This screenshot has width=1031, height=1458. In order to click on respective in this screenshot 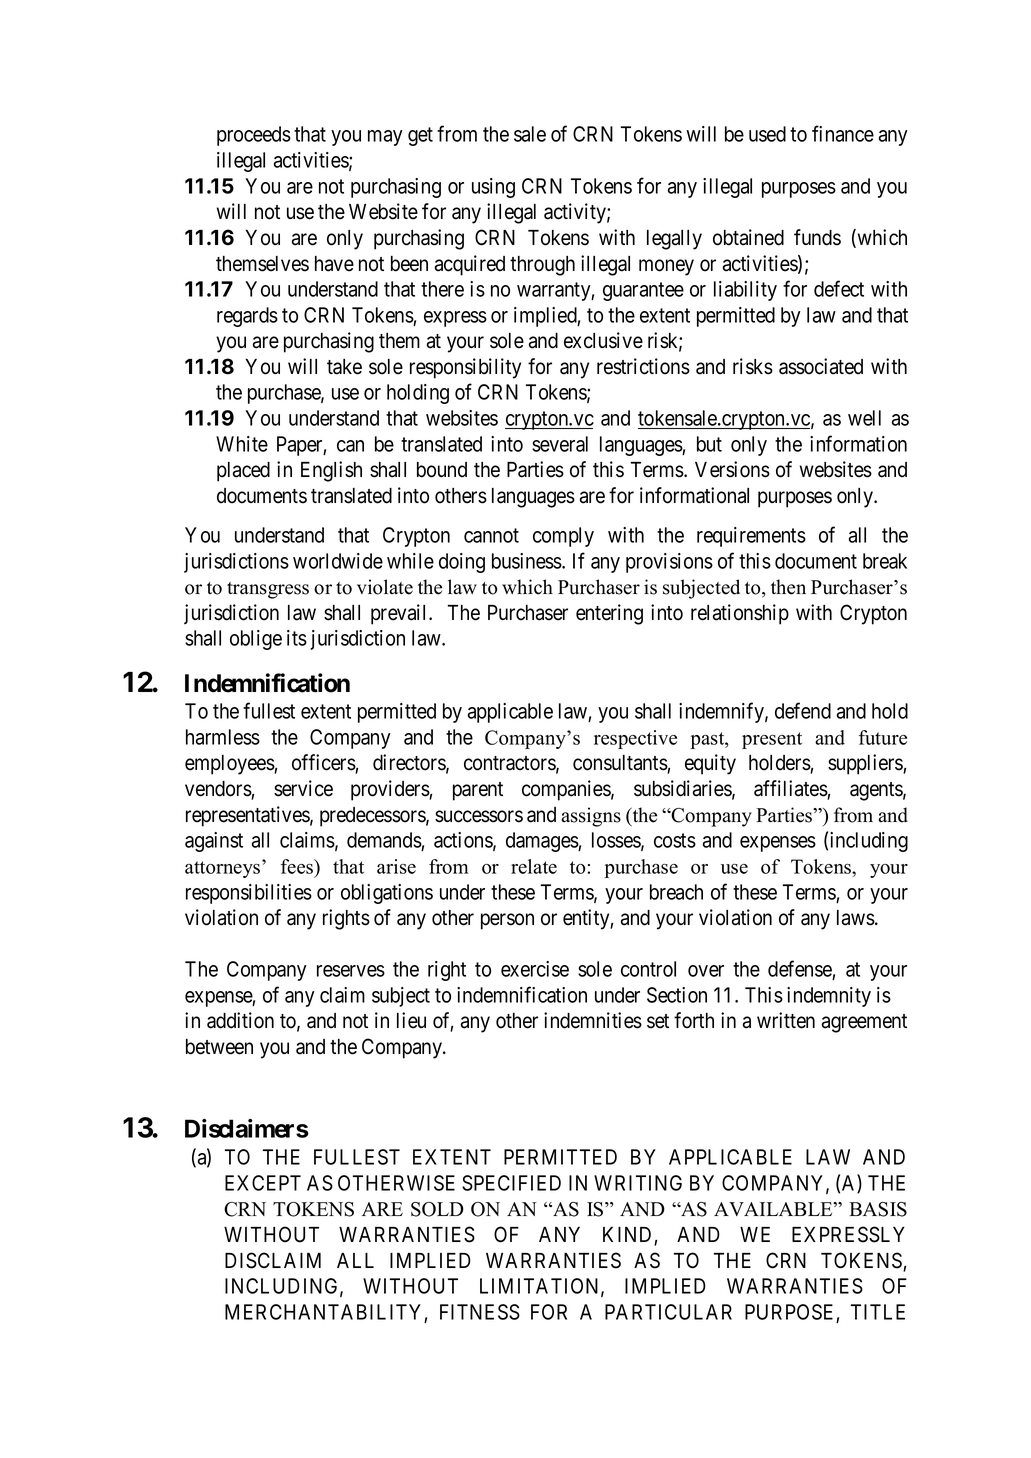, I will do `click(635, 739)`.
